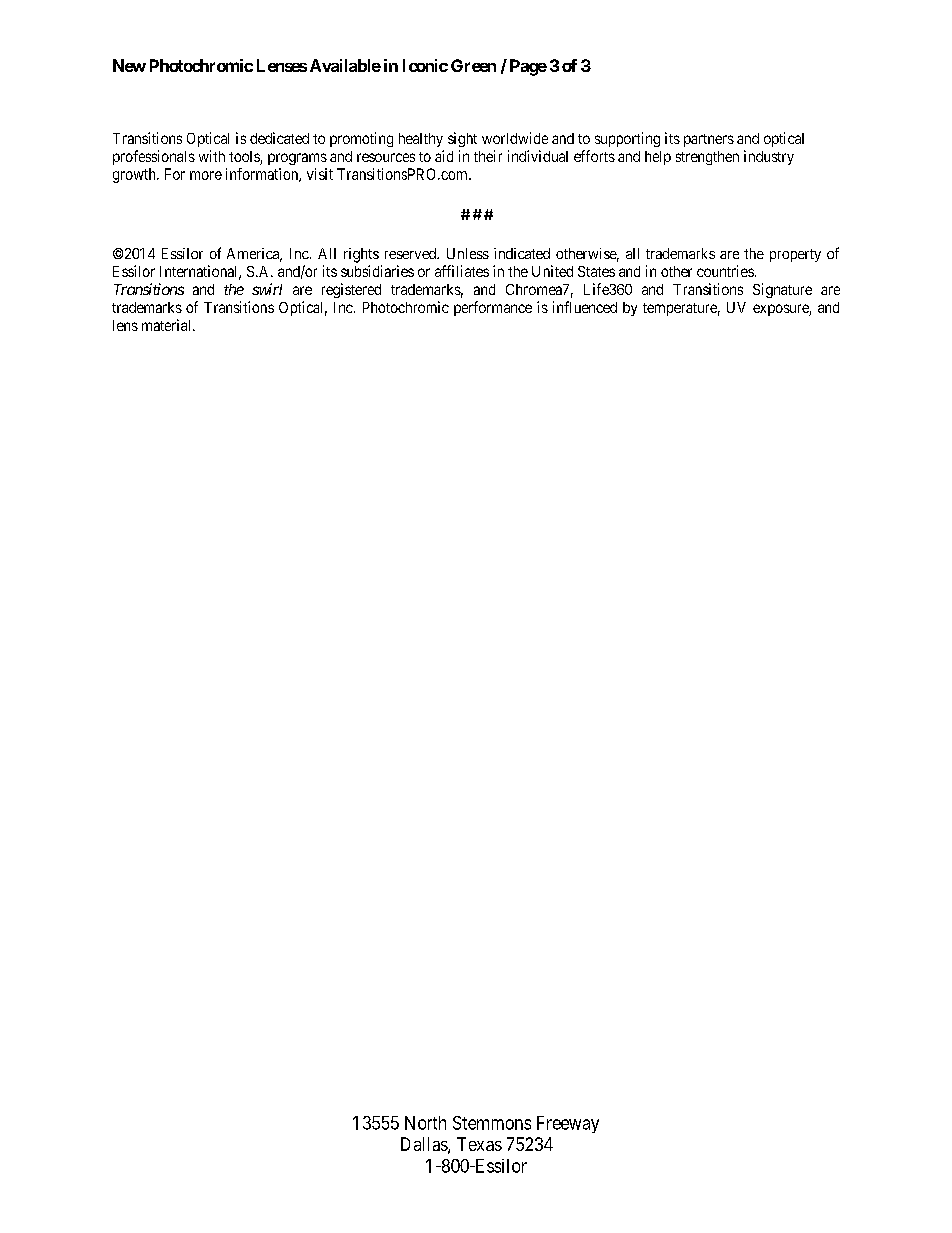 The height and width of the document is (1233, 952). Describe the element at coordinates (585, 307) in the document. I see `influenced` at that location.
